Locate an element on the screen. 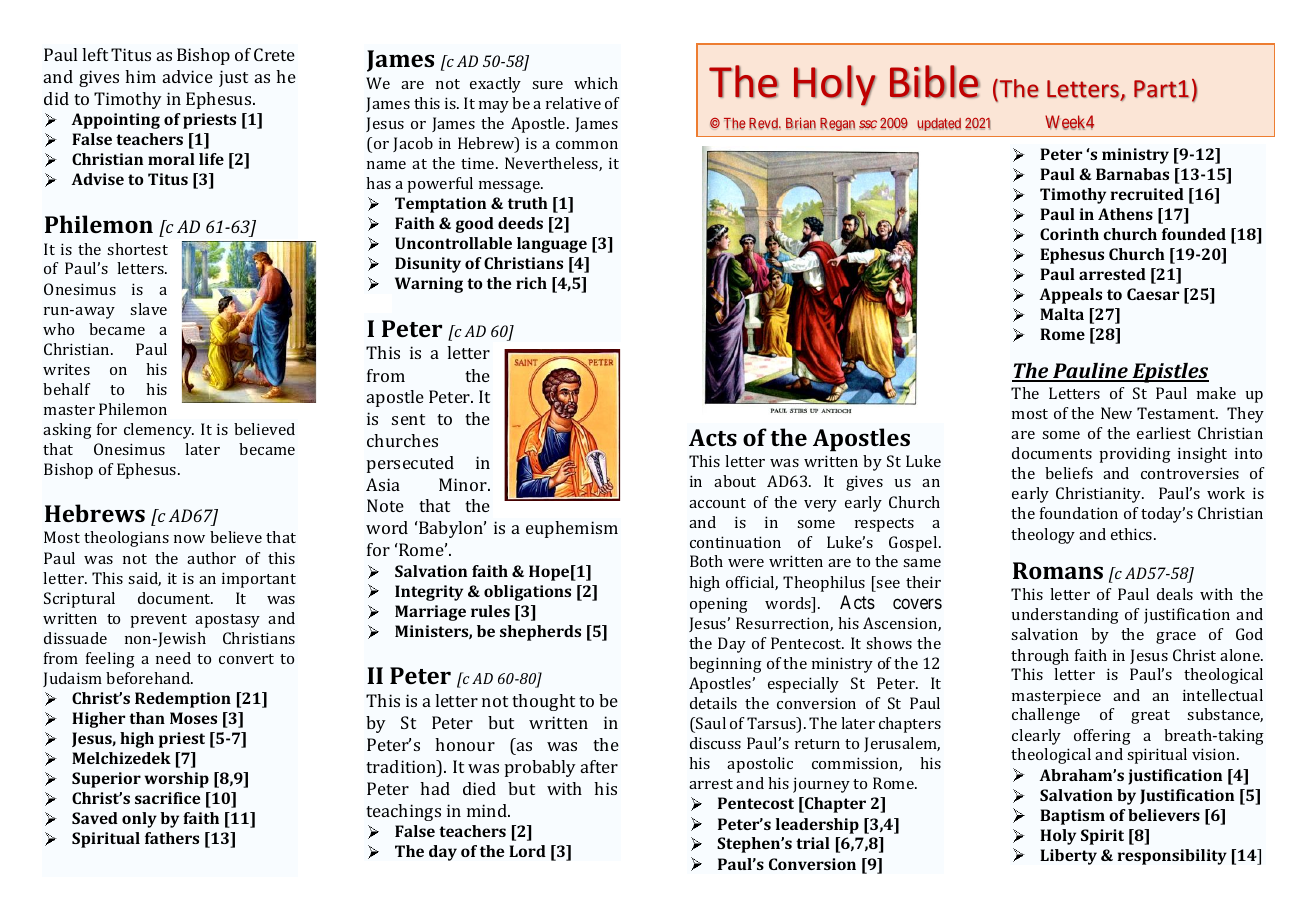  beforehand is located at coordinates (149, 678).
